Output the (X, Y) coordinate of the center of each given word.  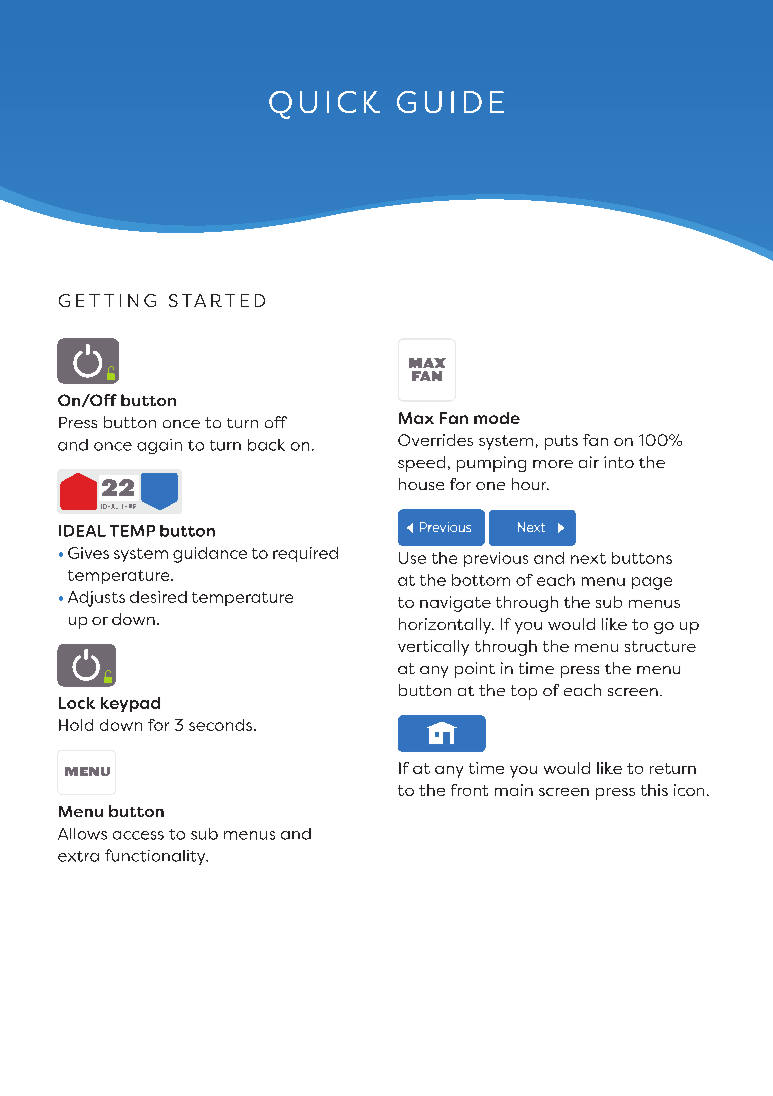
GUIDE (450, 102)
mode (497, 418)
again (159, 446)
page (652, 583)
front (469, 790)
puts (561, 442)
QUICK (324, 105)
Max (416, 418)
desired (158, 597)
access (138, 835)
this (654, 790)
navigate (455, 604)
